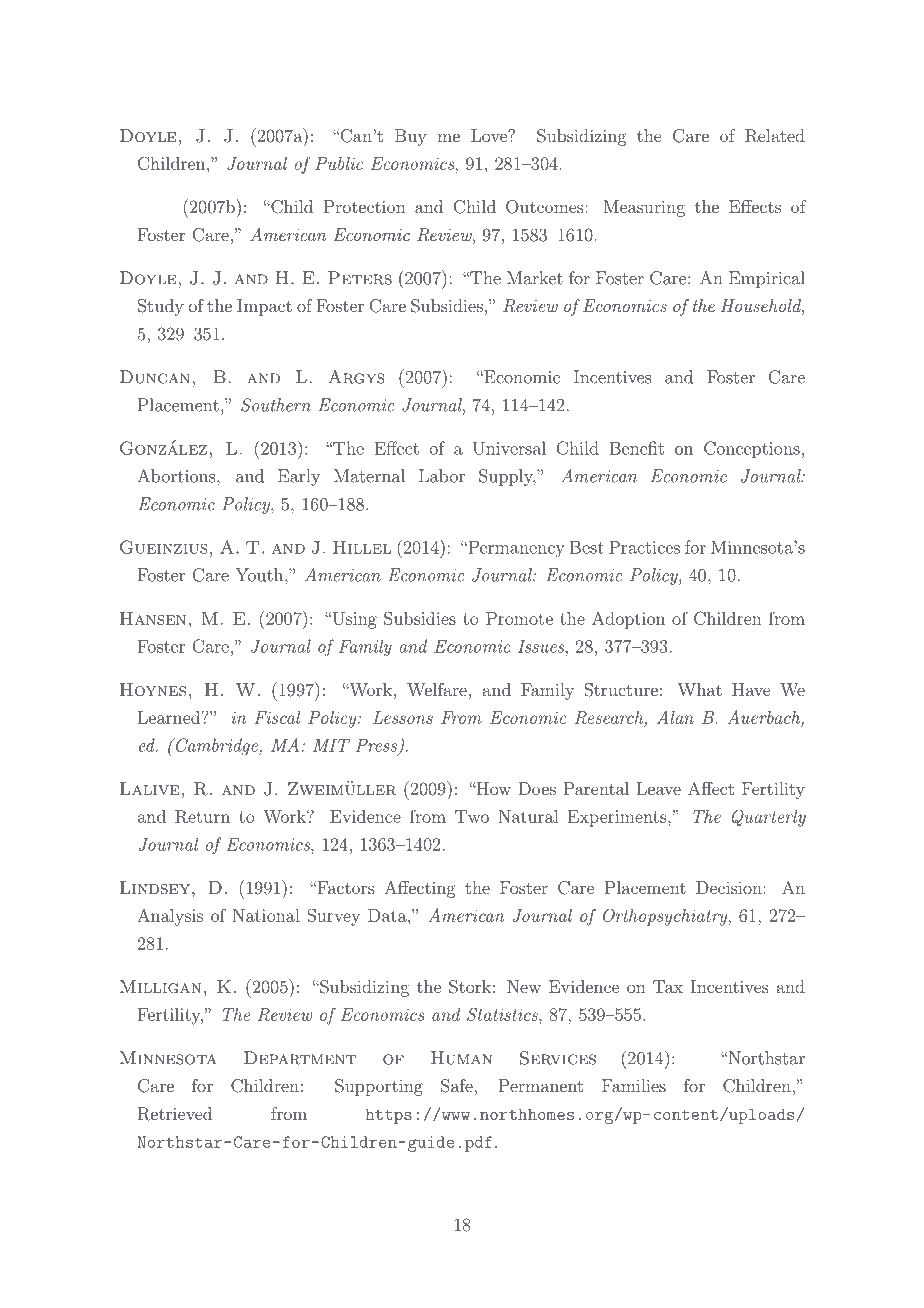  I want to click on Safe, so click(458, 1086).
